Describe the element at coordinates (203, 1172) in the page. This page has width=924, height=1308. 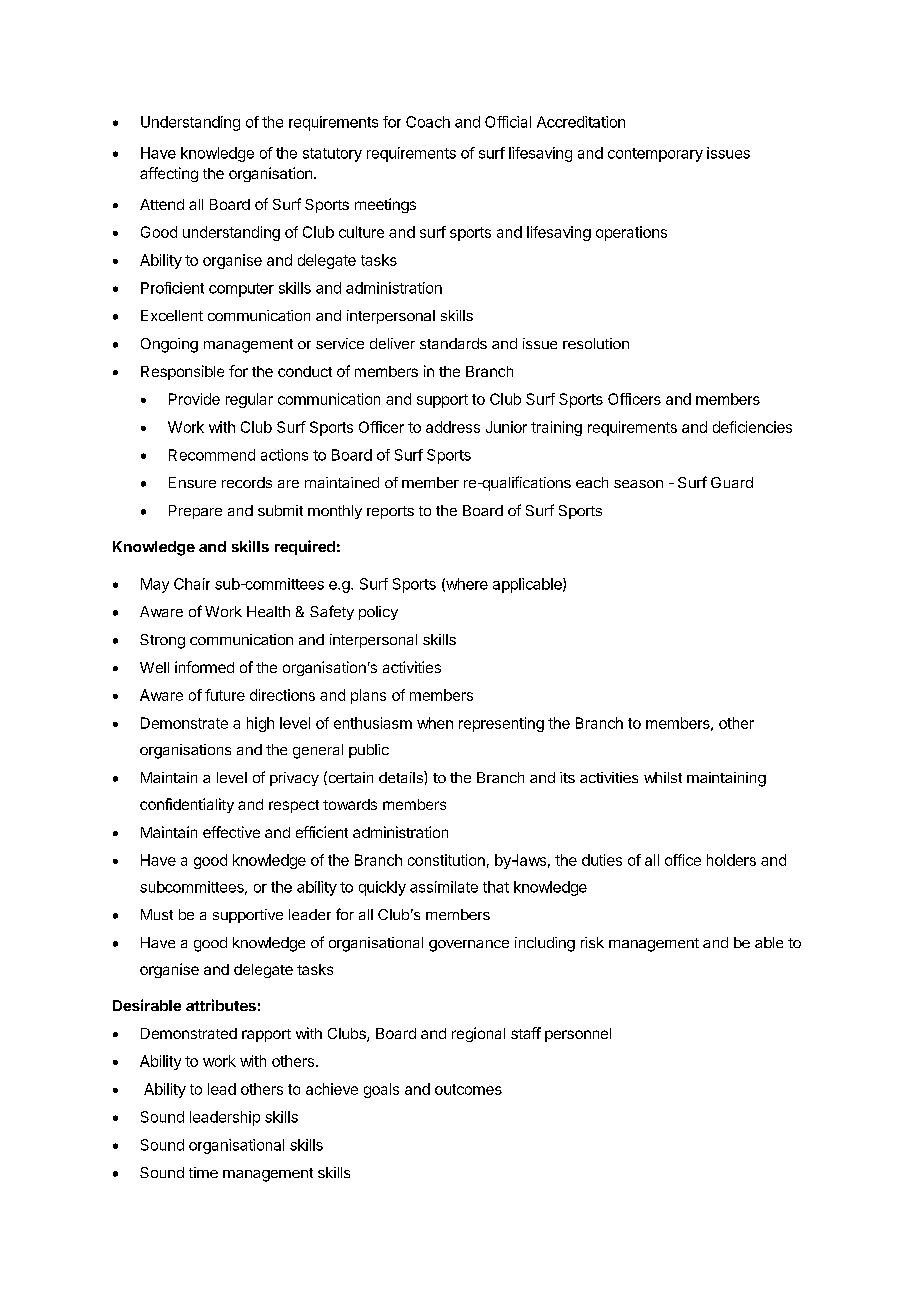
I see `time` at that location.
